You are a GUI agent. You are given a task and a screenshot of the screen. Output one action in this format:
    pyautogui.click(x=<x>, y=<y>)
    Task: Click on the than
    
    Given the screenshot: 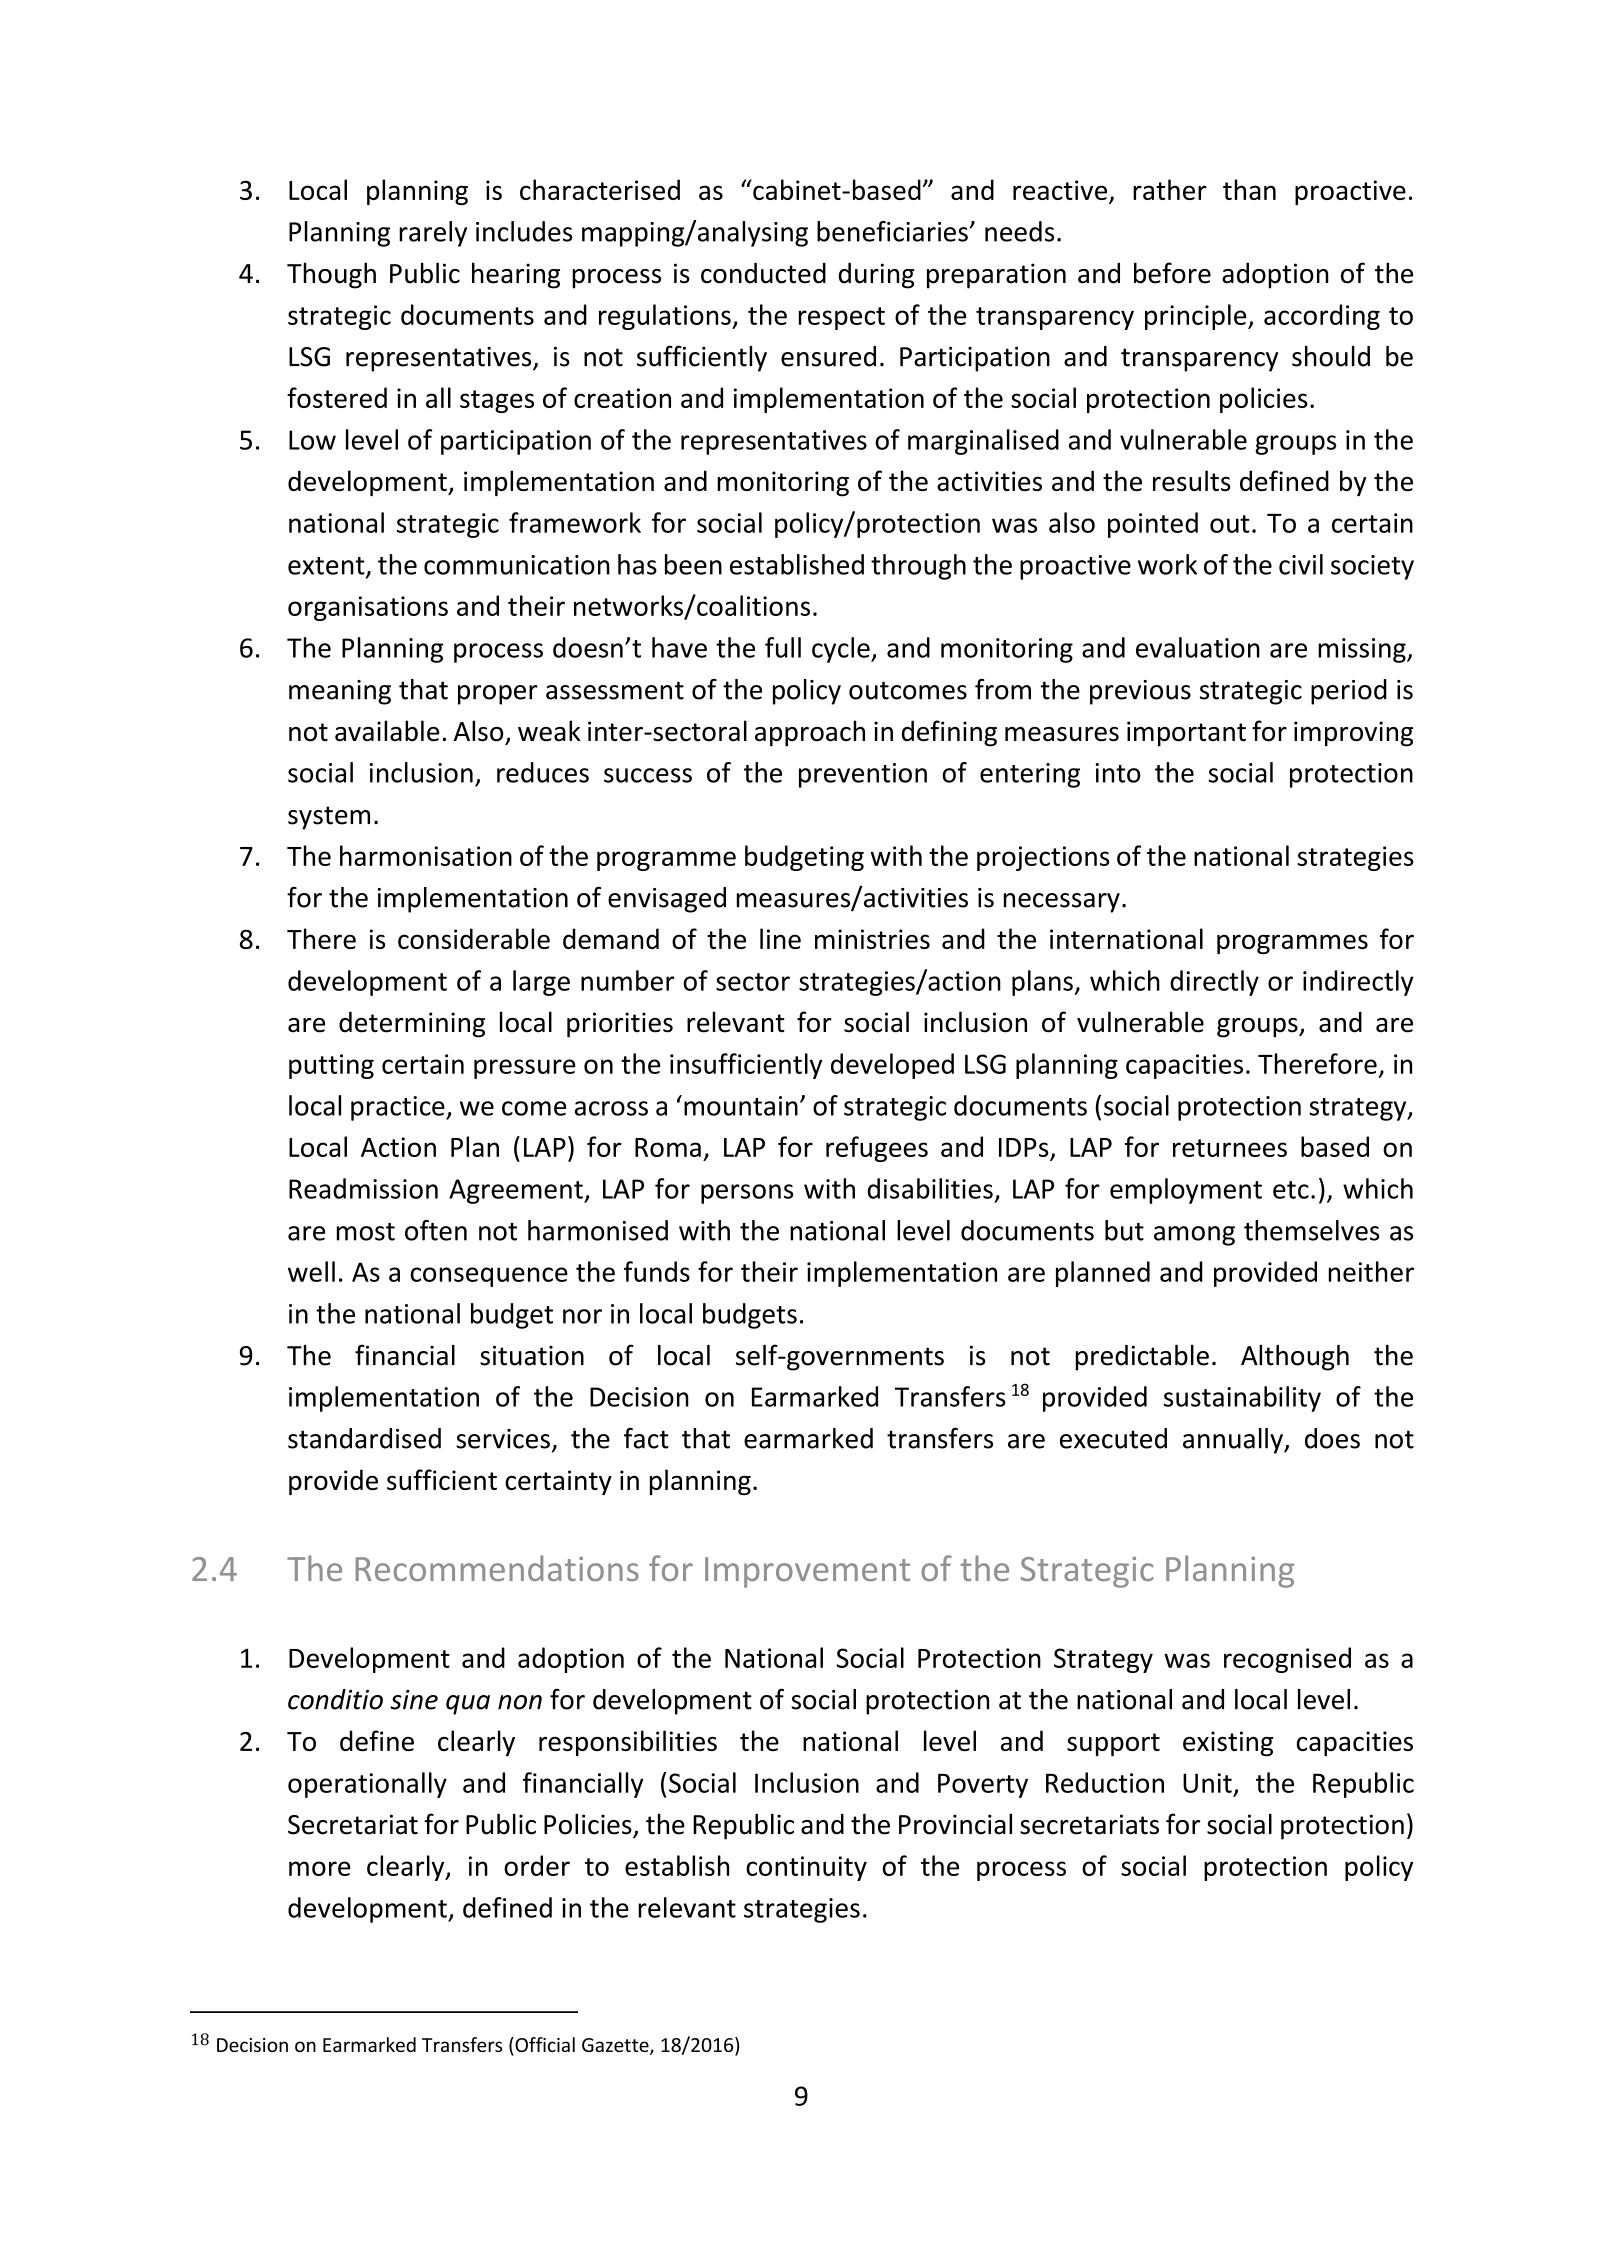 What is the action you would take?
    pyautogui.click(x=1249, y=189)
